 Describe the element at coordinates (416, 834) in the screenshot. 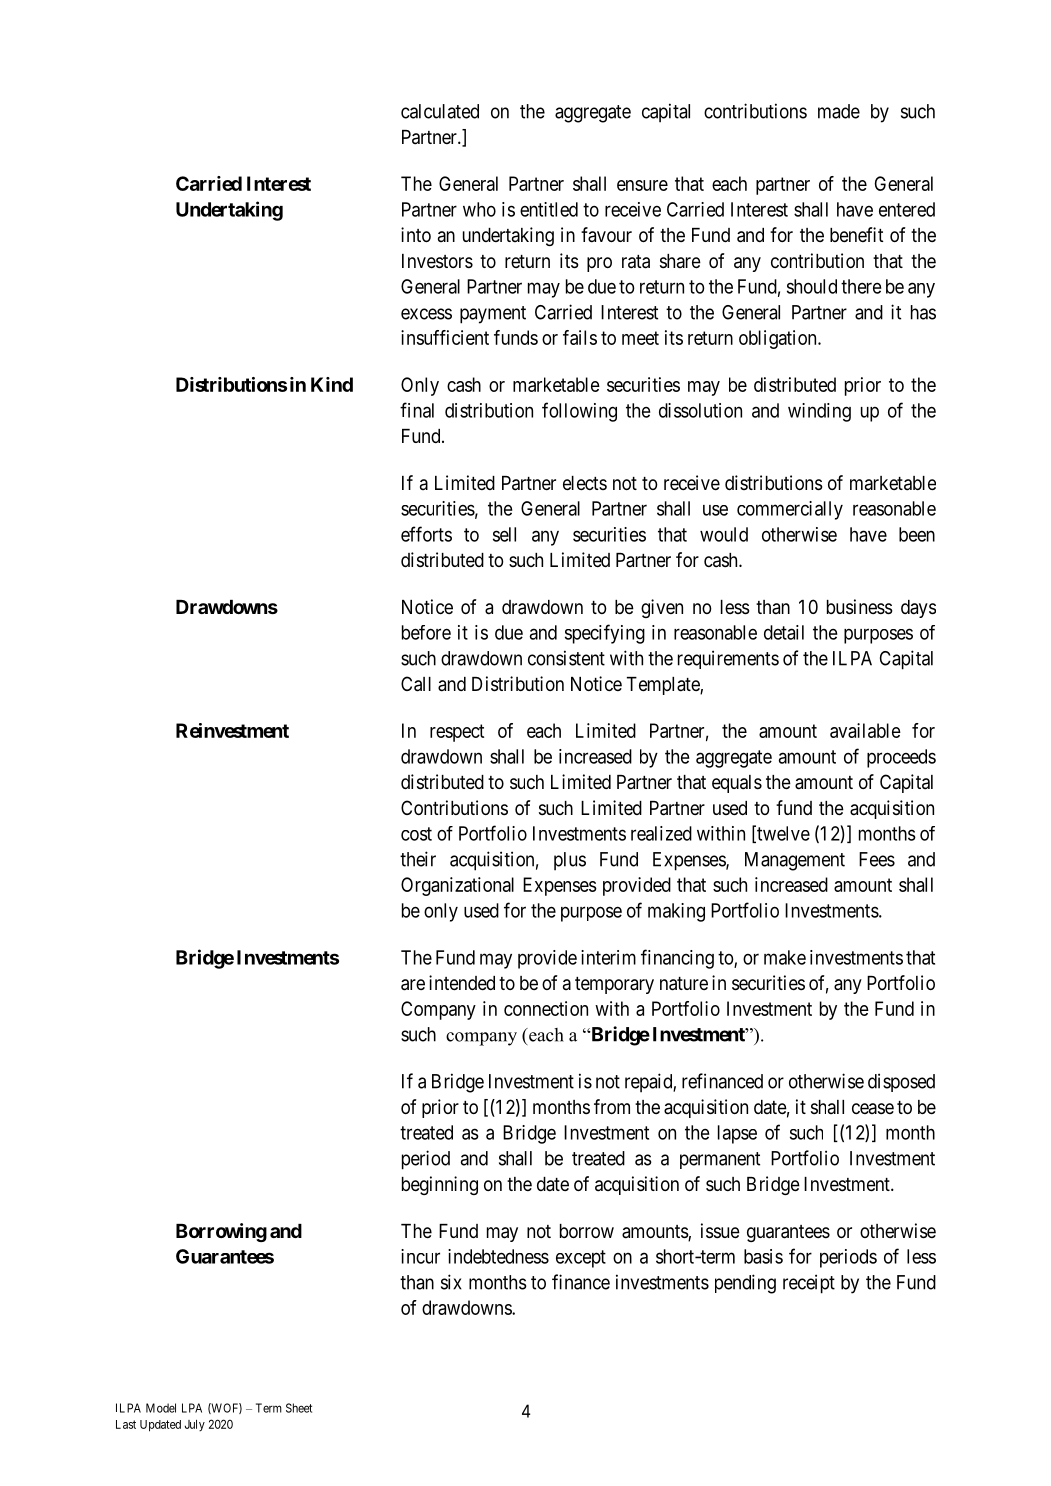

I see `cost` at that location.
